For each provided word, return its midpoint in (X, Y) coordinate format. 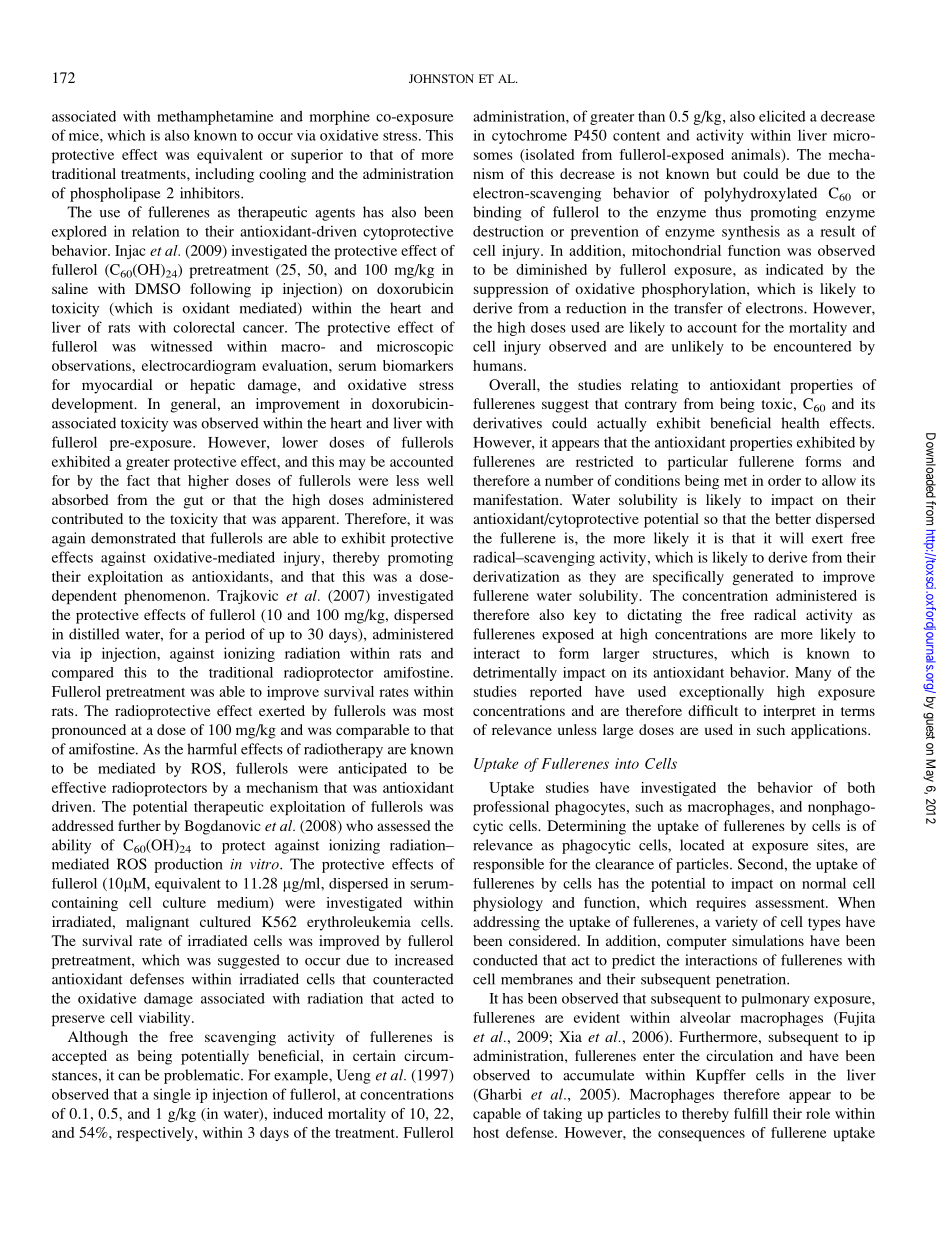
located (702, 845)
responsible (508, 865)
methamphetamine (215, 117)
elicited (782, 116)
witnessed (182, 346)
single (172, 1095)
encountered (813, 346)
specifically (688, 578)
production (188, 865)
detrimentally (515, 674)
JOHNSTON (441, 78)
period (225, 635)
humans (499, 365)
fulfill (751, 1113)
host (486, 1132)
